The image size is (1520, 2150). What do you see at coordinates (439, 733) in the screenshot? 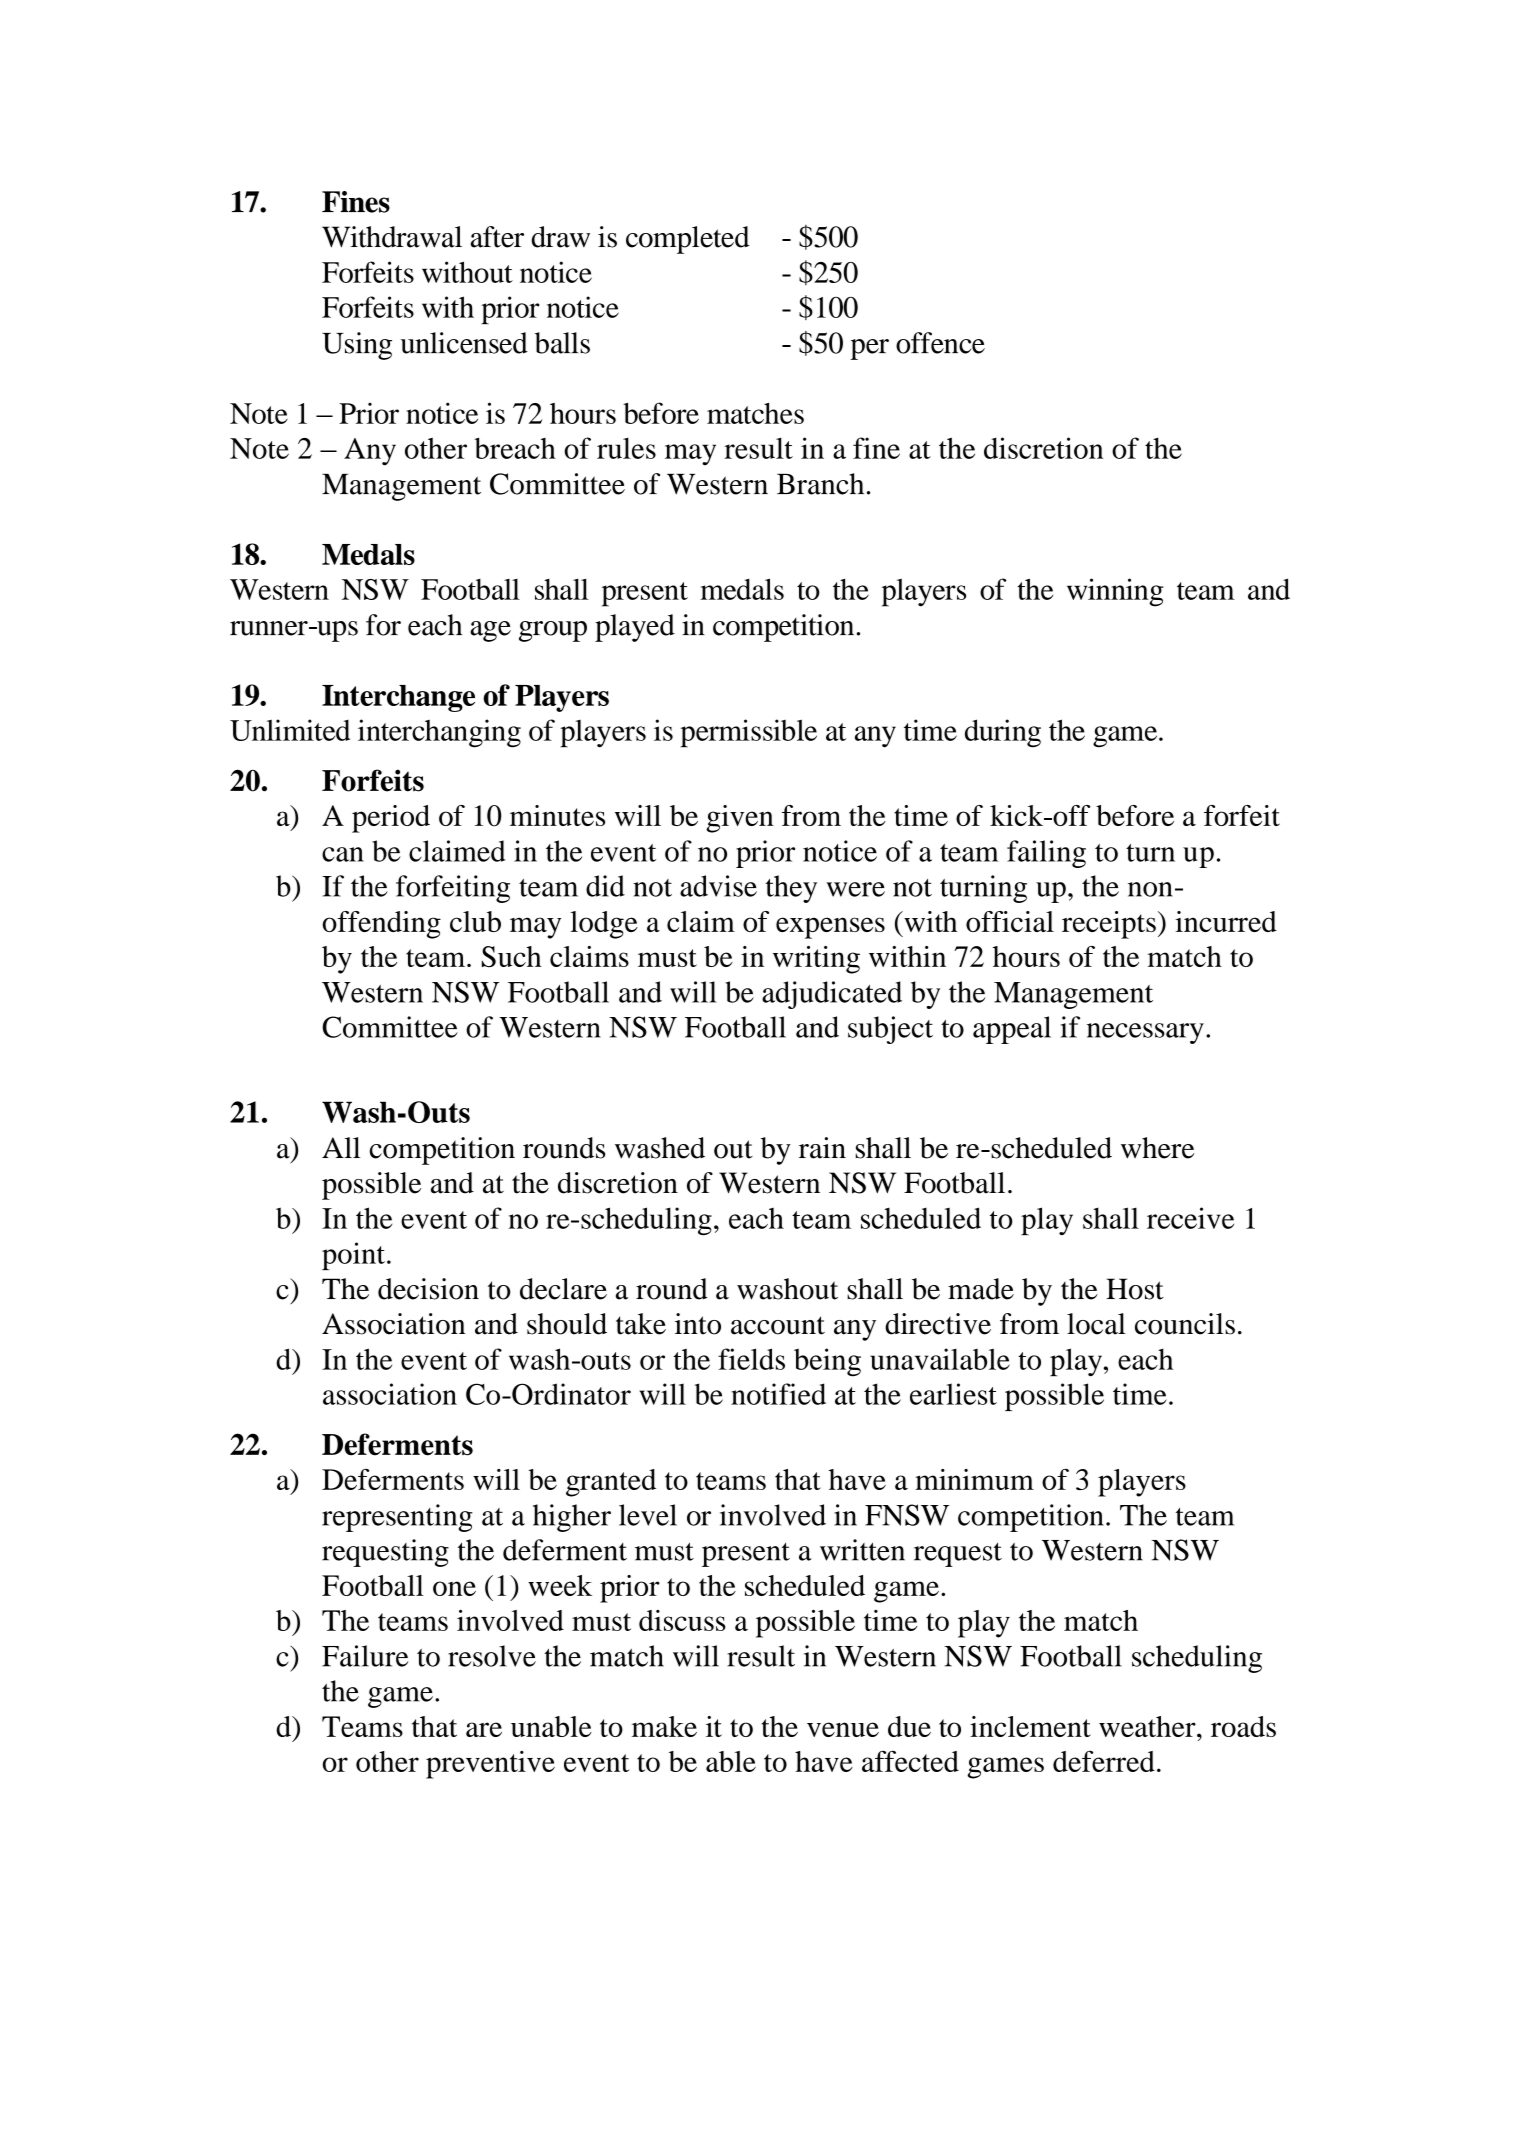
I see `interchanging` at bounding box center [439, 733].
